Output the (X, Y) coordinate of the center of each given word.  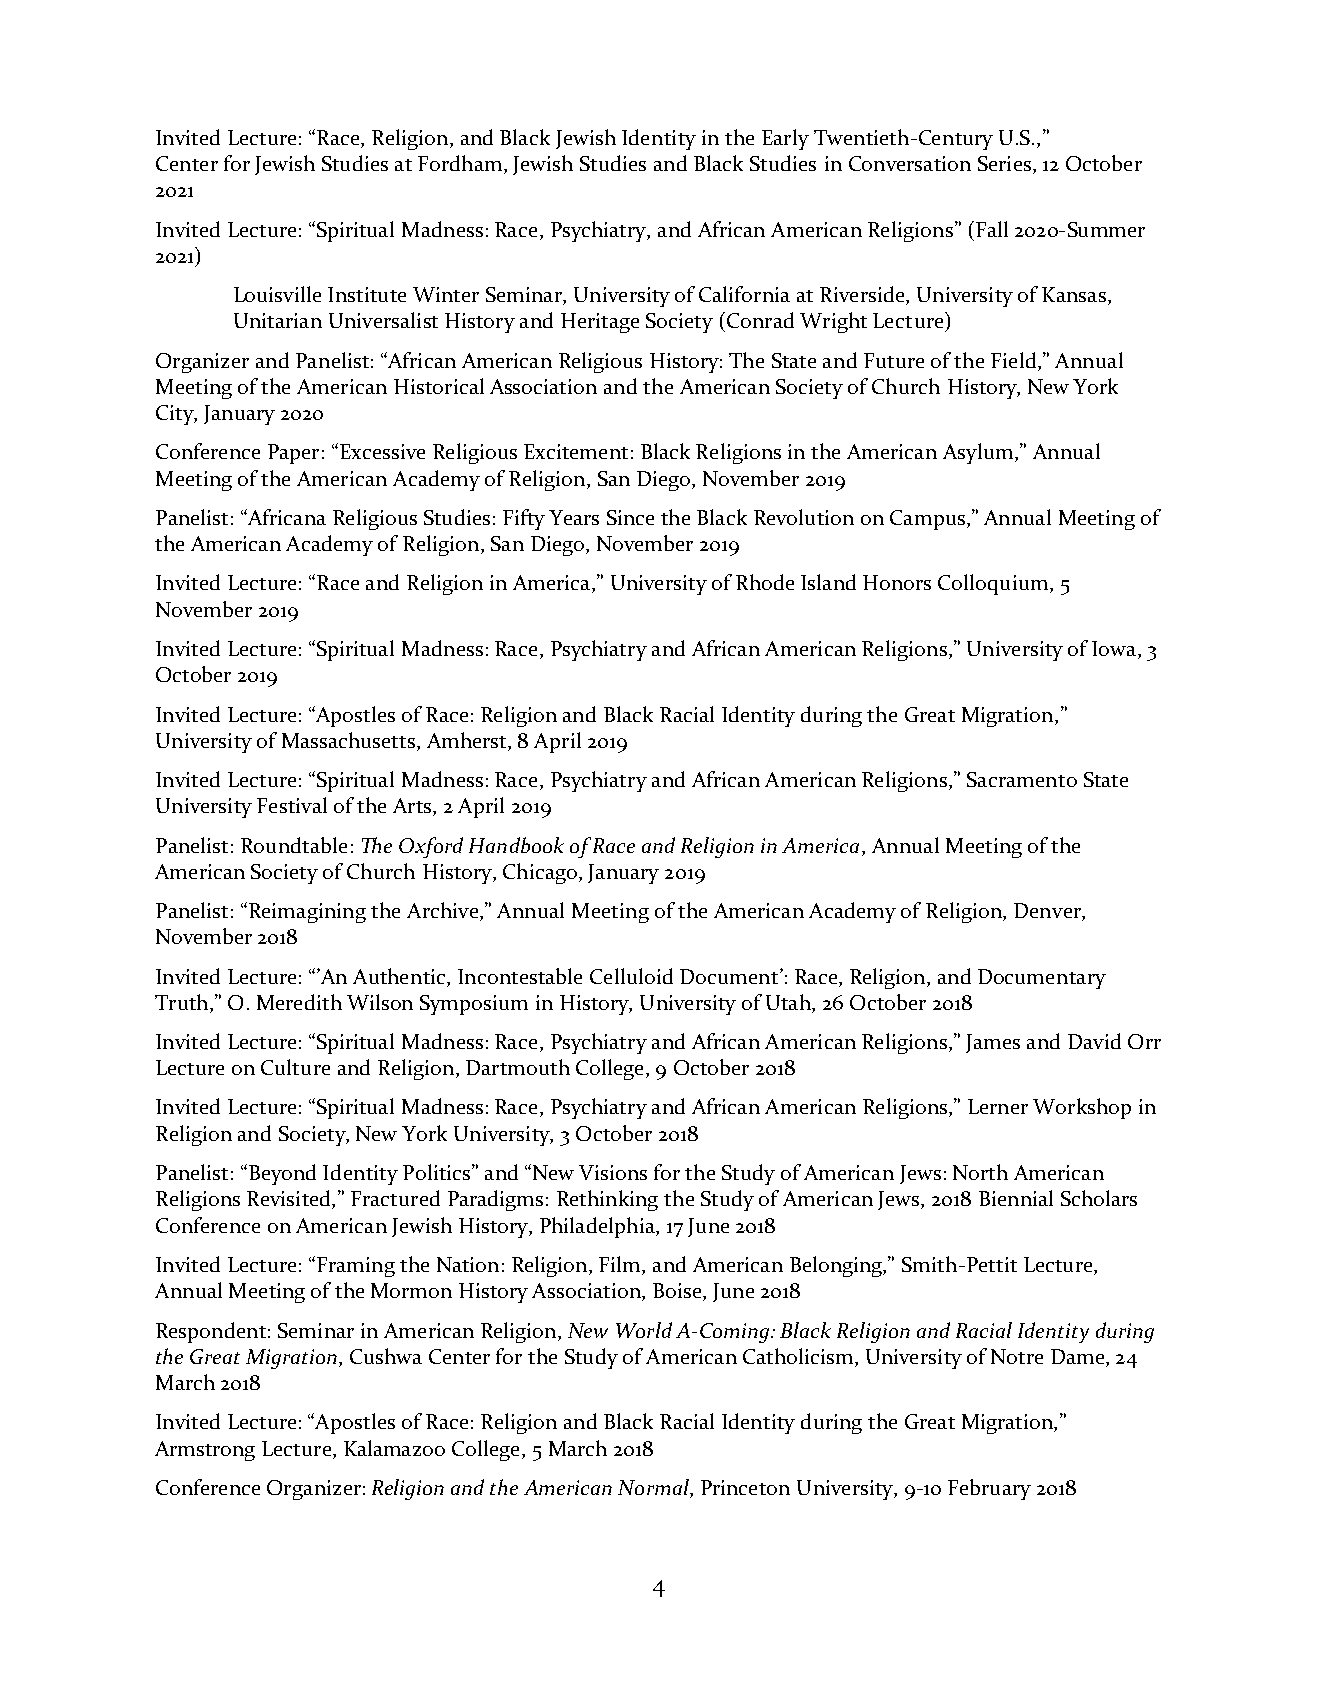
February (989, 1489)
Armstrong (205, 1451)
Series (1004, 163)
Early (785, 139)
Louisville (277, 294)
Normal (654, 1487)
